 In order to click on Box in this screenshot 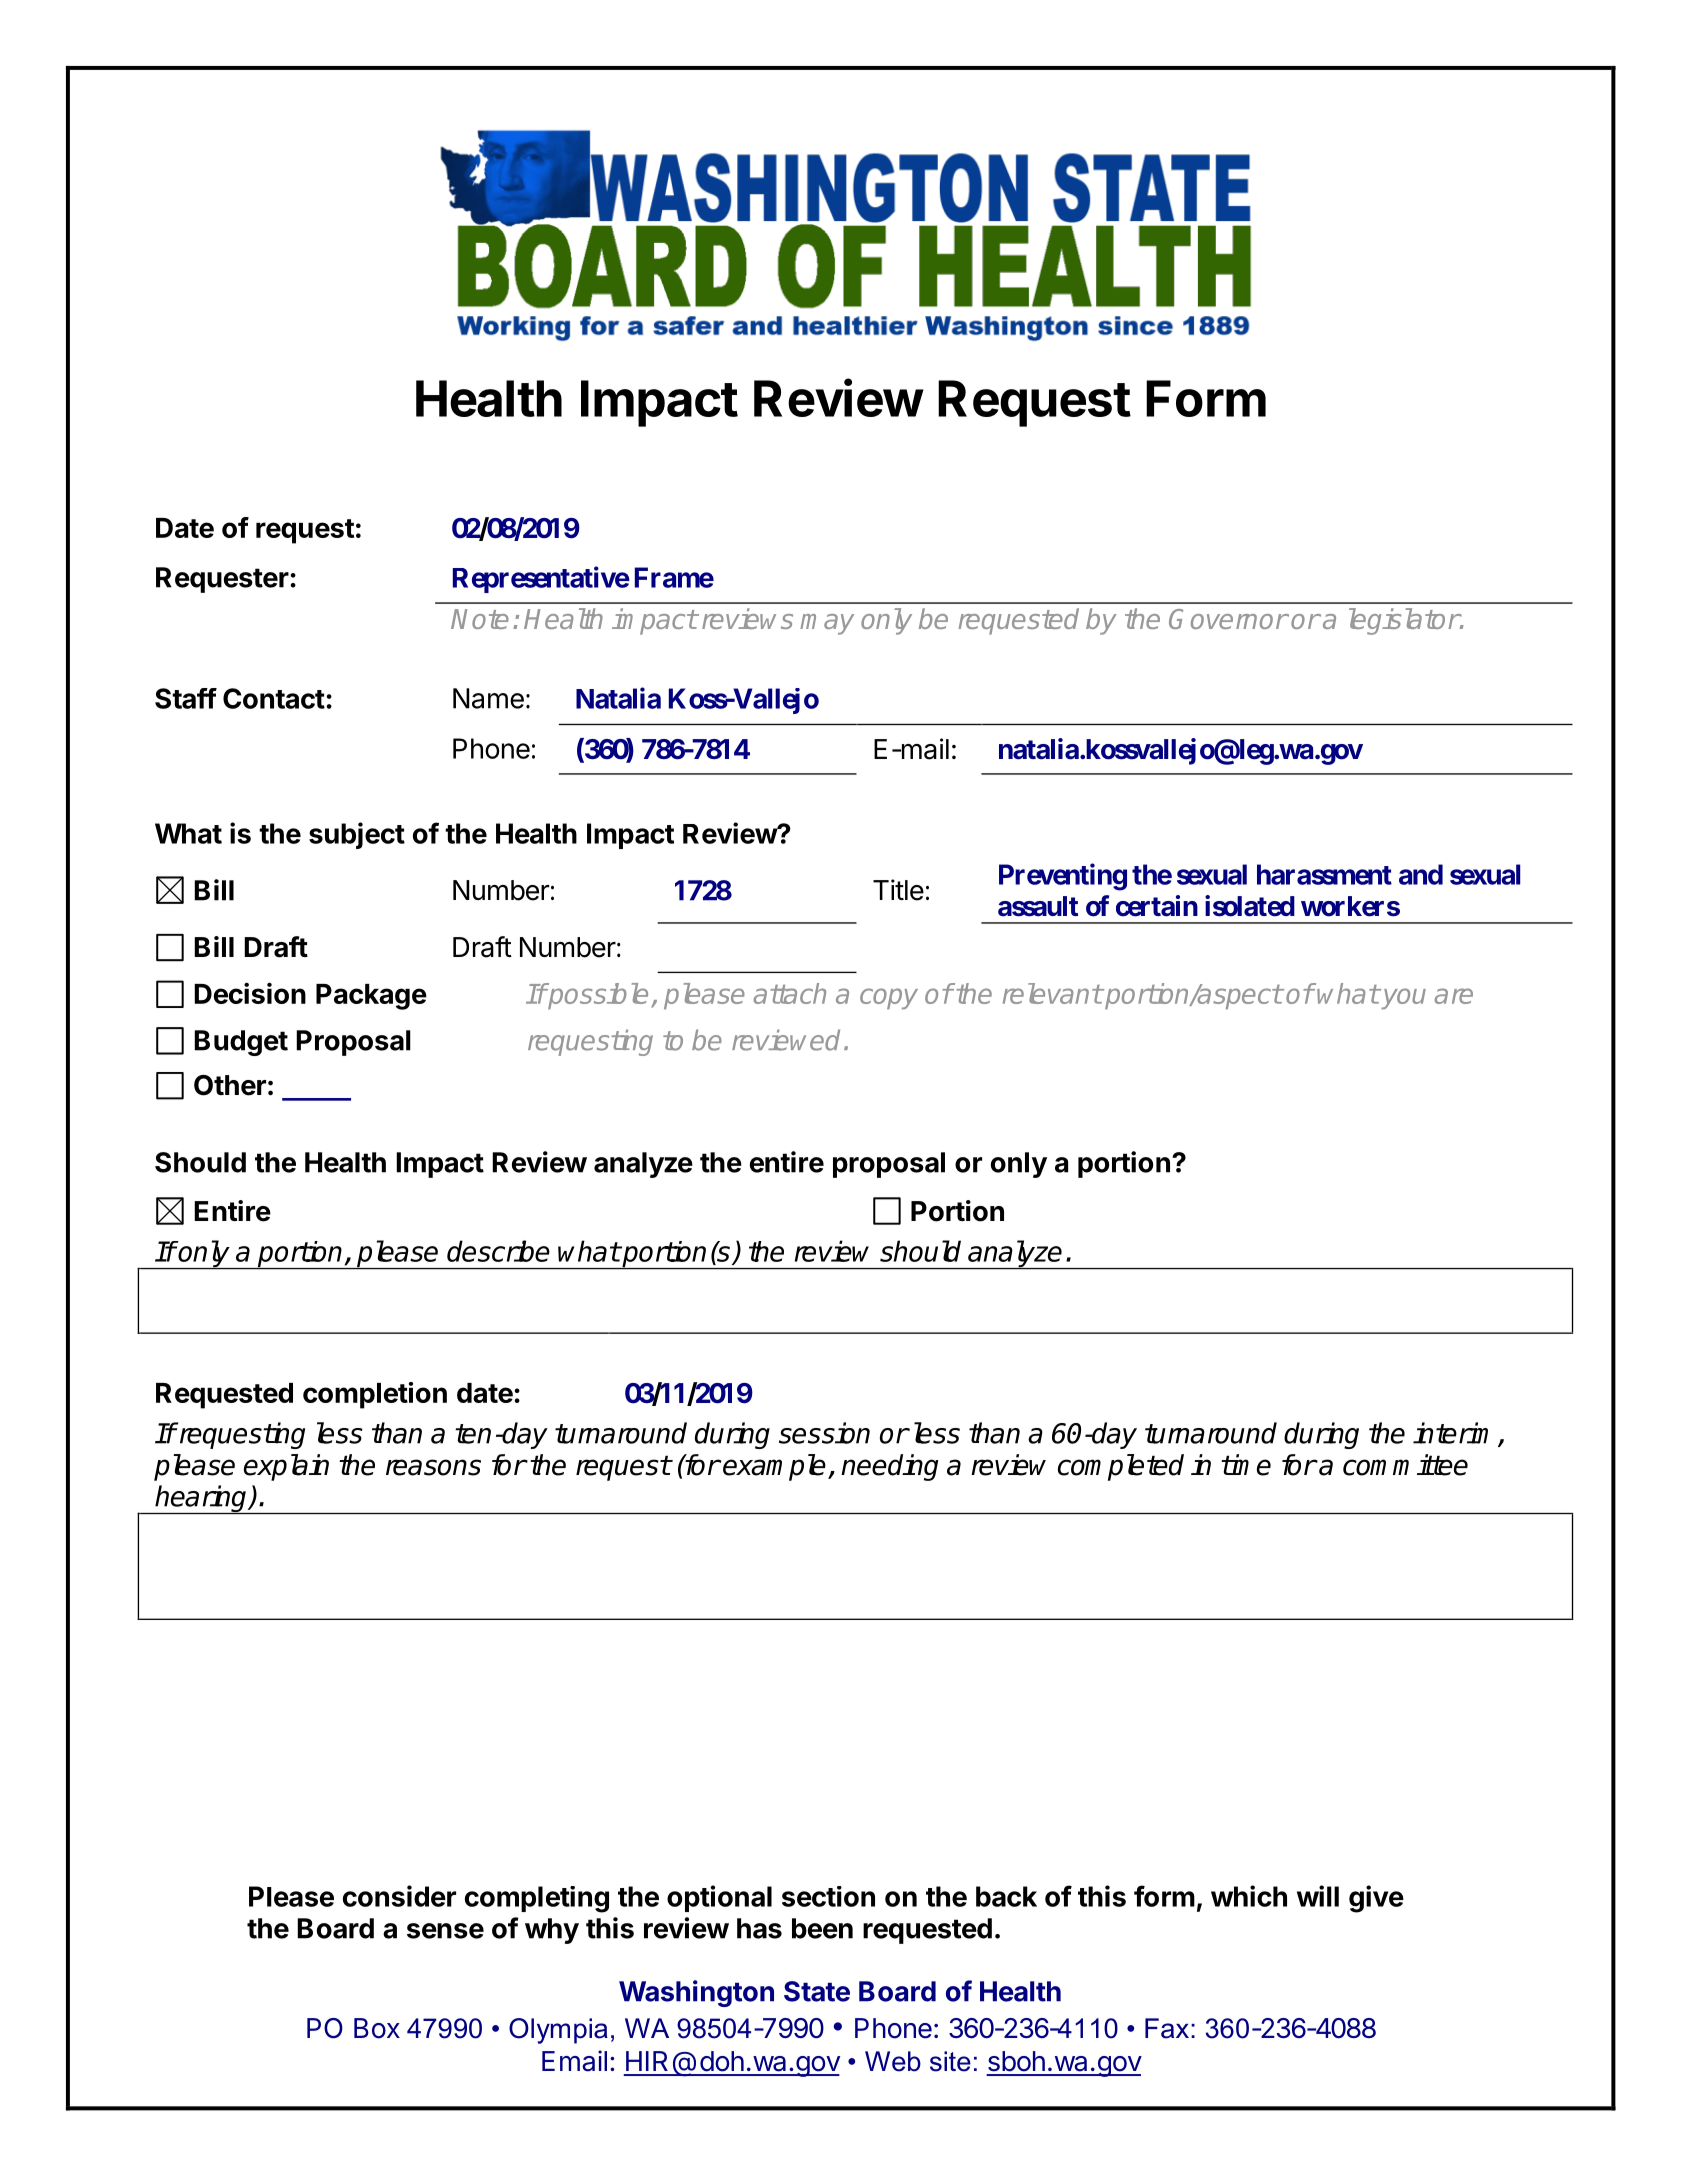, I will do `click(377, 2028)`.
